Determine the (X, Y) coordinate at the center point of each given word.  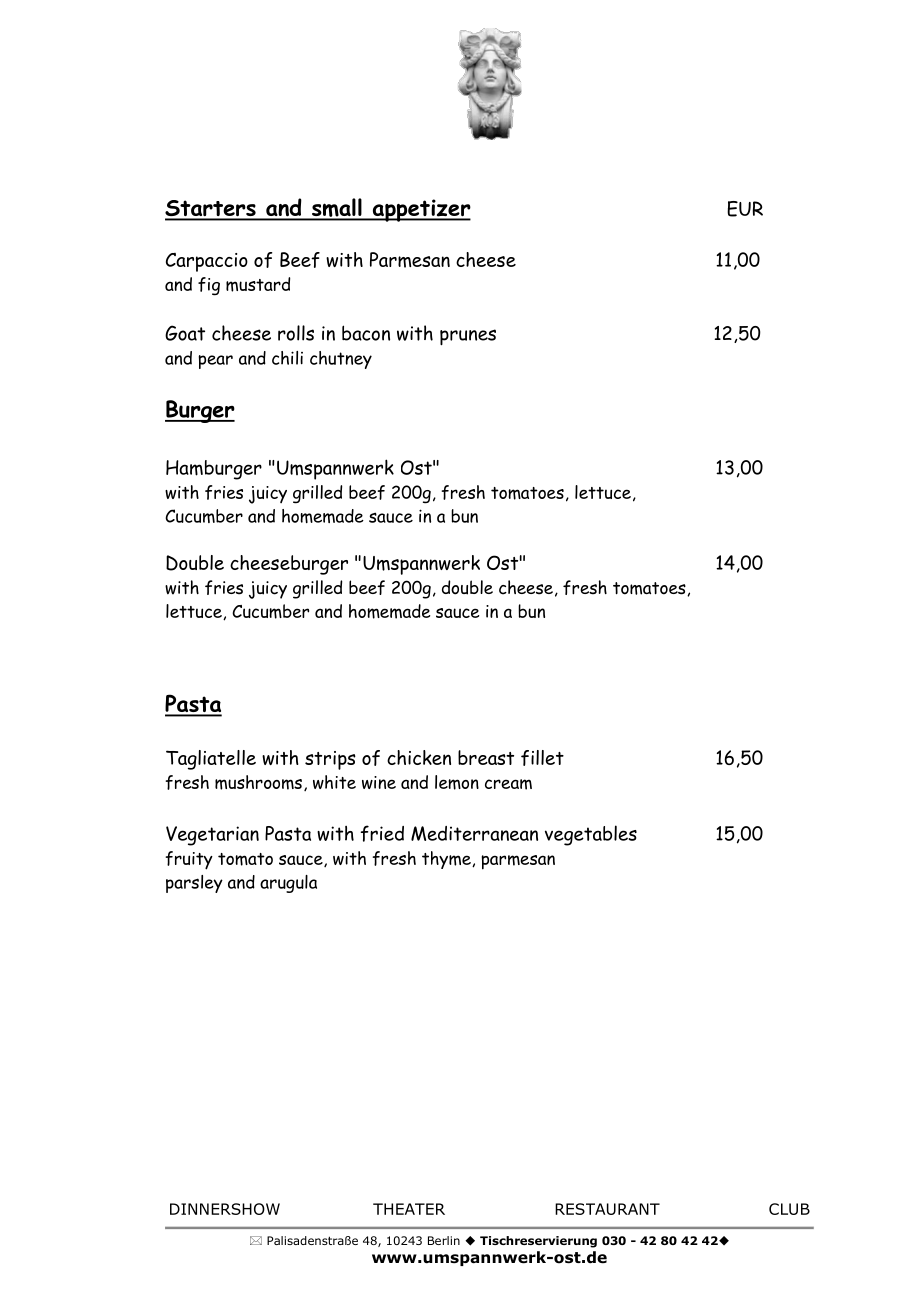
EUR (745, 209)
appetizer (420, 210)
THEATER (409, 1209)
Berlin (444, 1240)
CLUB (789, 1209)
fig (209, 286)
